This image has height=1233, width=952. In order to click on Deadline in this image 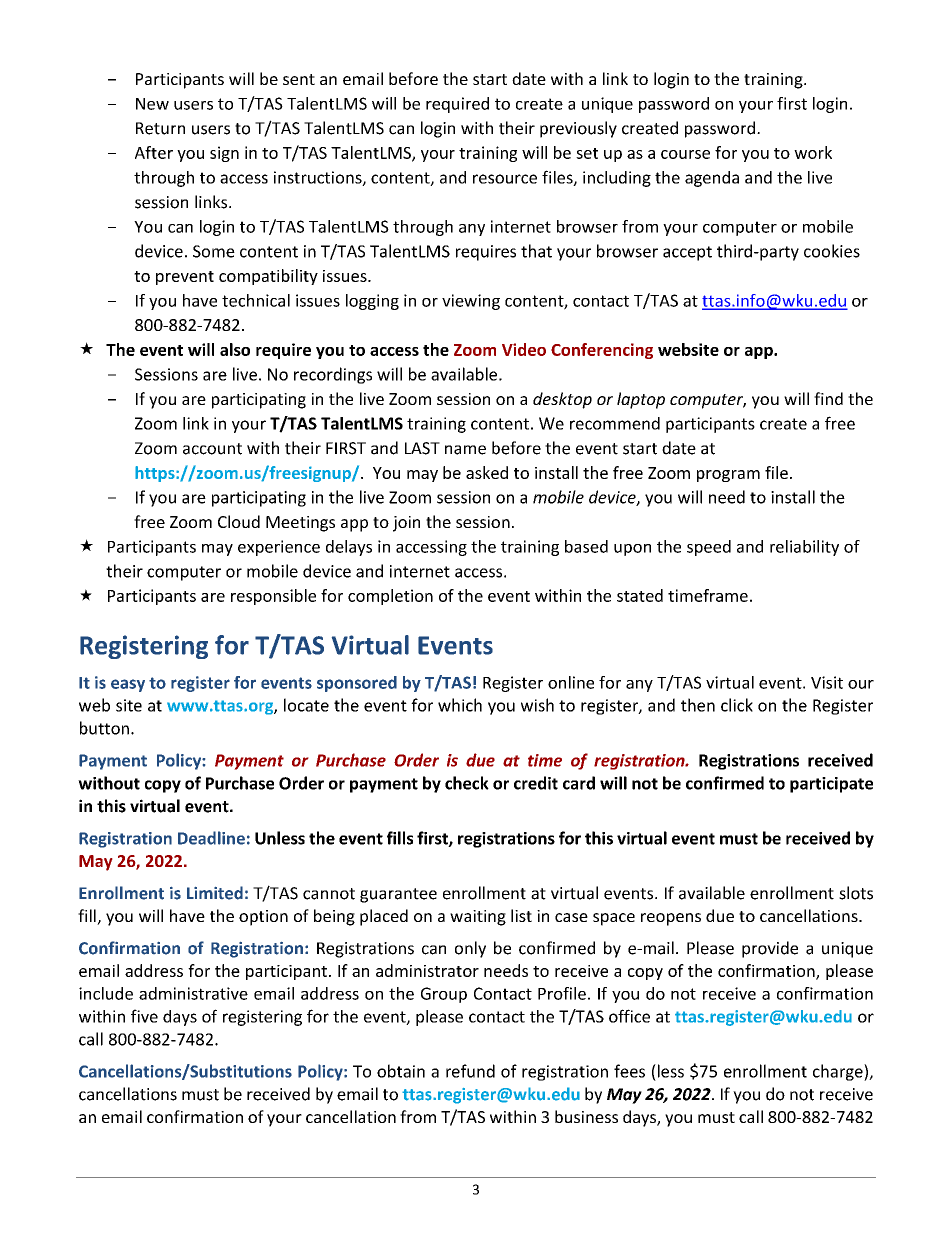, I will do `click(211, 838)`.
